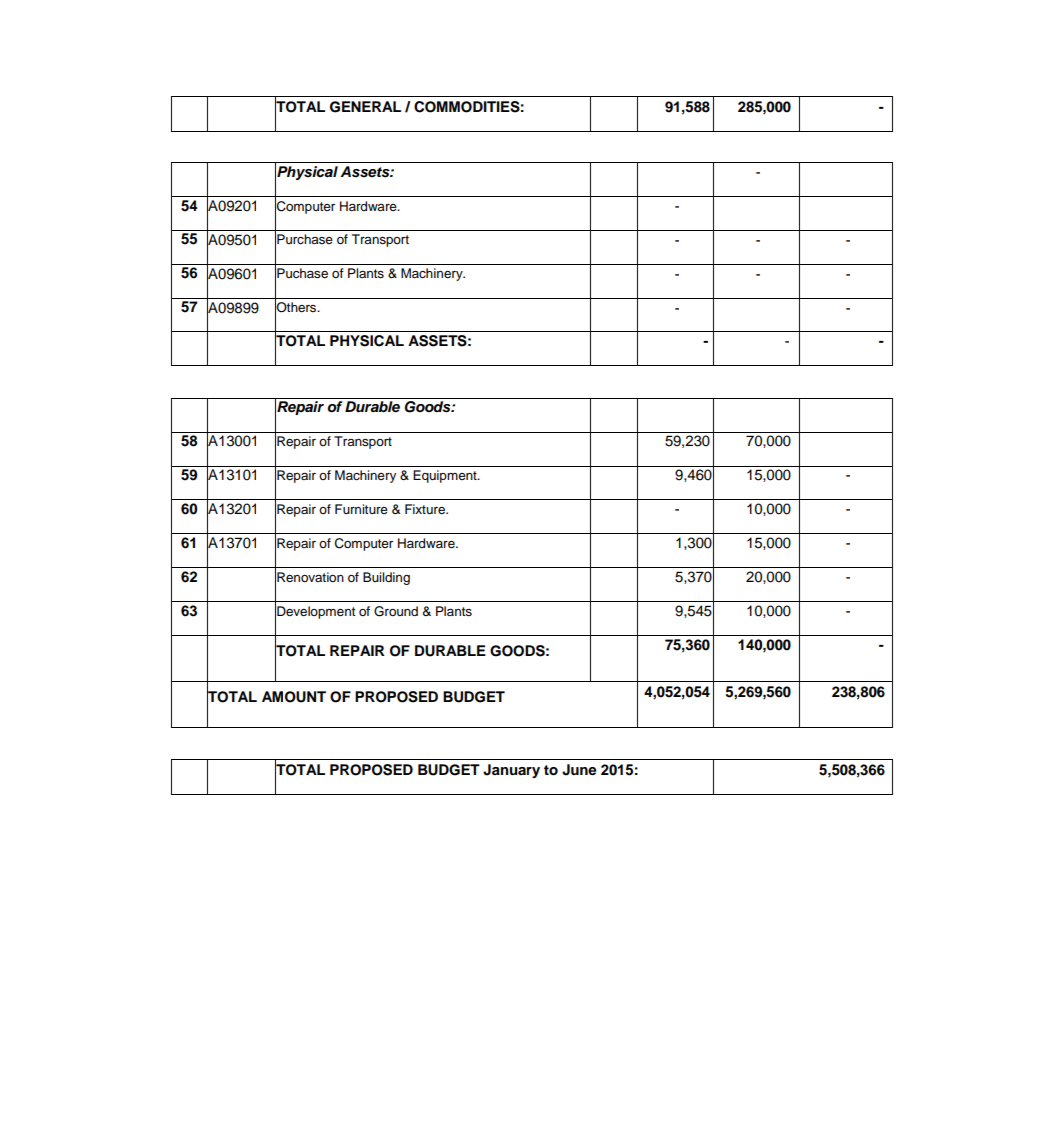 This document has width=1064, height=1140. What do you see at coordinates (365, 107) in the document?
I see `GENERAL` at bounding box center [365, 107].
